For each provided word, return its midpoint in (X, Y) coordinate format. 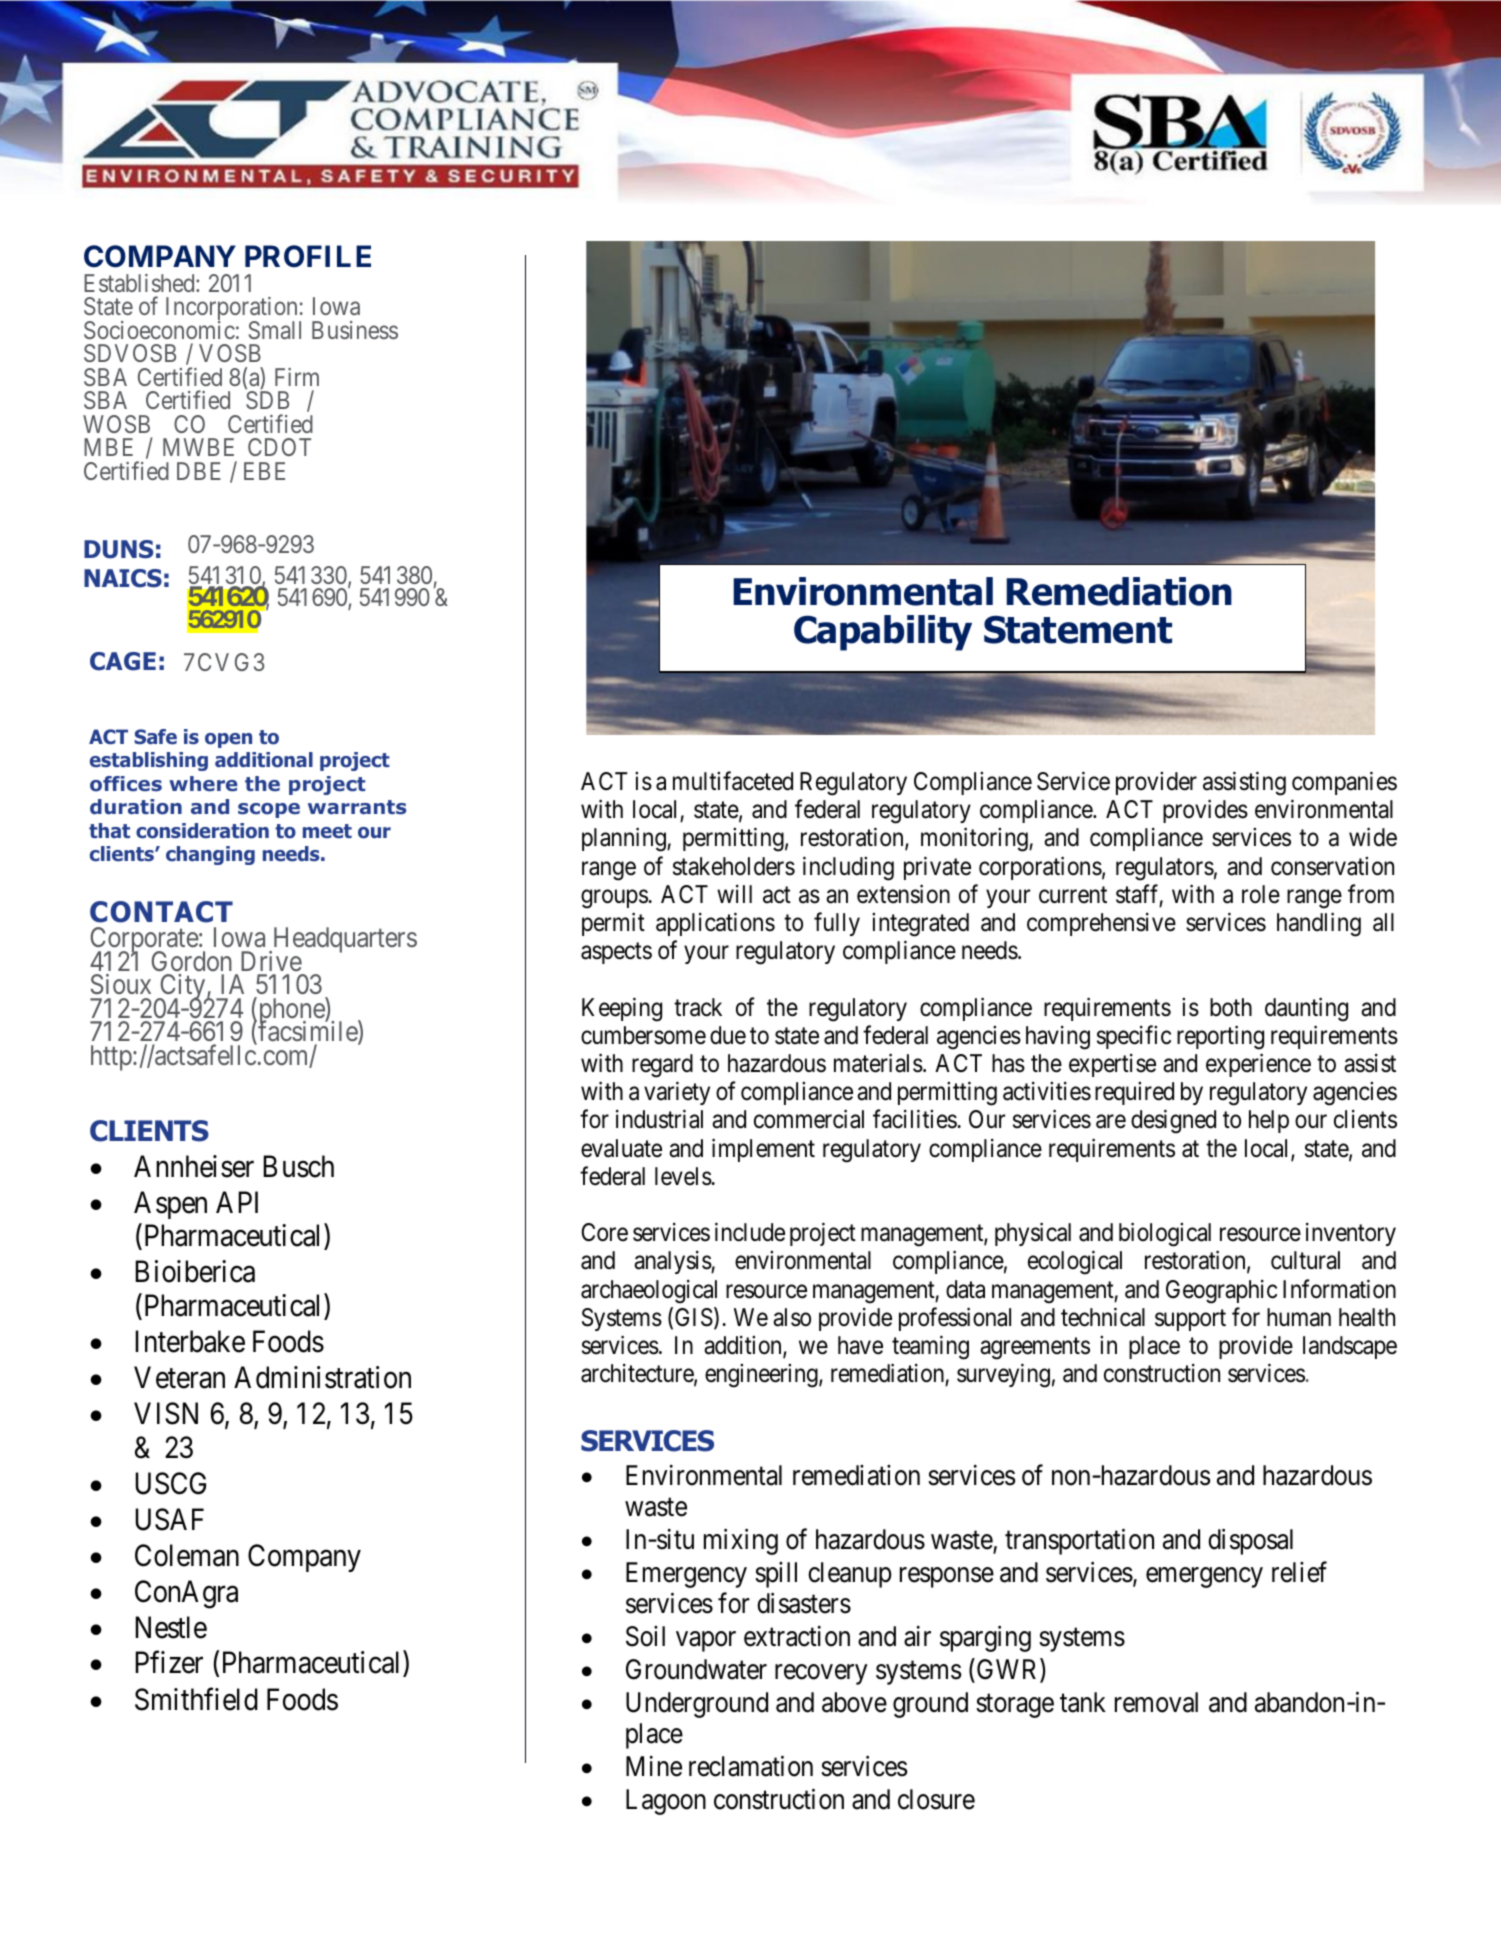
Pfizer (169, 1662)
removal (1156, 1702)
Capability (883, 633)
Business (355, 330)
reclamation (751, 1766)
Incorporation (233, 310)
